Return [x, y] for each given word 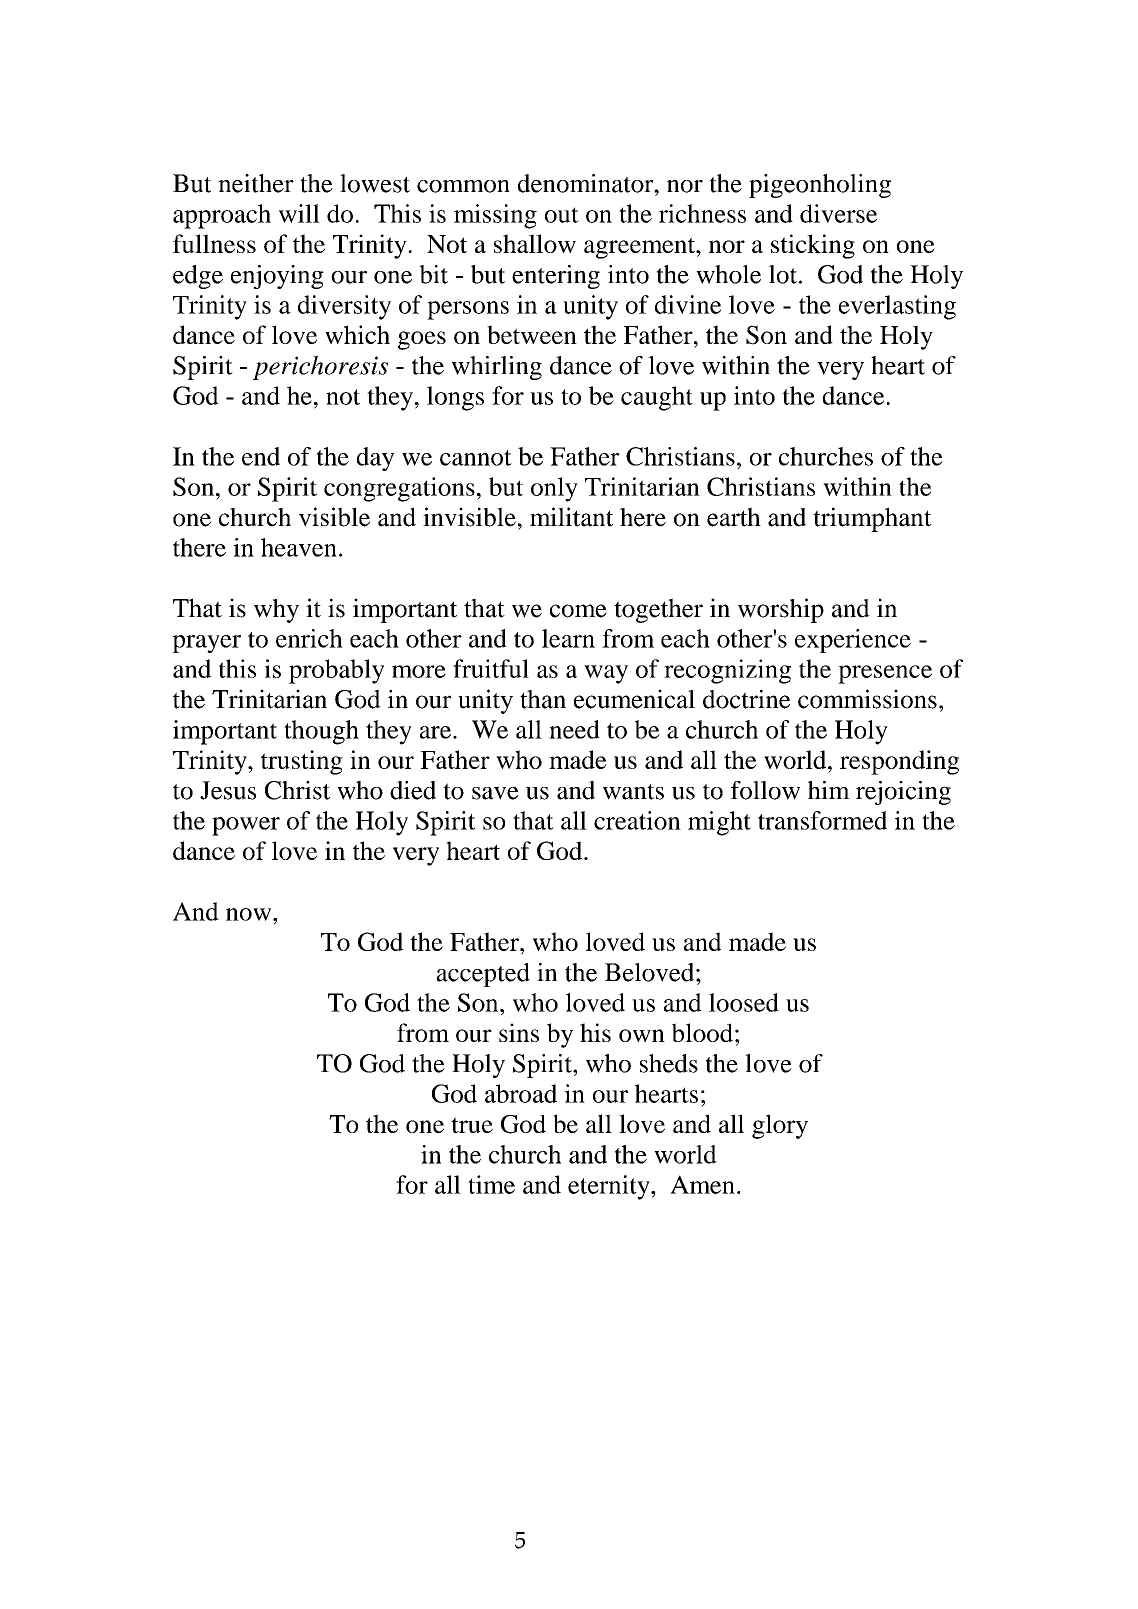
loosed [744, 1002]
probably [336, 671]
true [472, 1125]
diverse [838, 213]
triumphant [872, 519]
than [543, 699]
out [562, 215]
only [554, 489]
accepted [483, 975]
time [491, 1184]
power [246, 826]
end [261, 456]
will [299, 213]
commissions [867, 699]
